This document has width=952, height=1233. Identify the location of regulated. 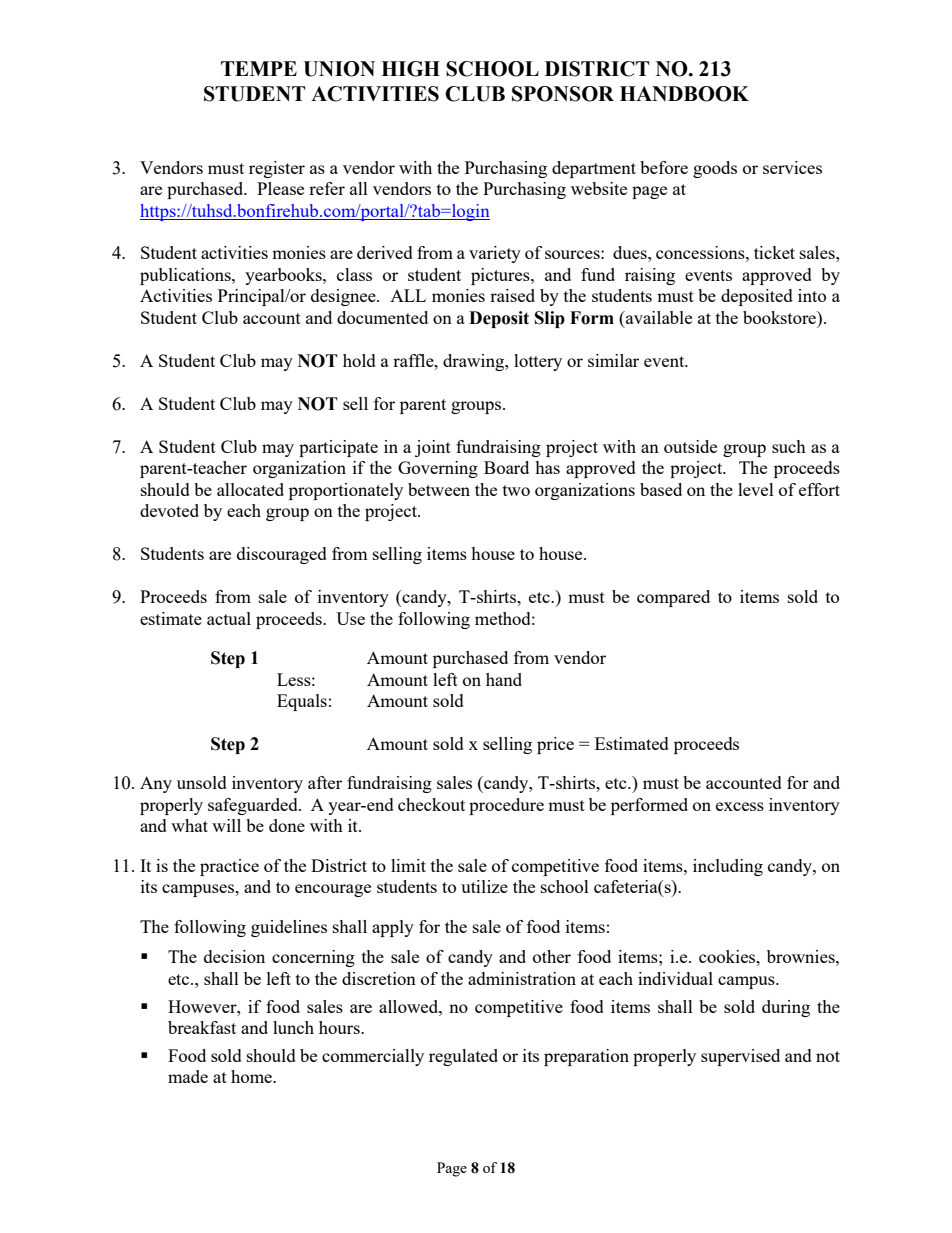
(463, 1057).
